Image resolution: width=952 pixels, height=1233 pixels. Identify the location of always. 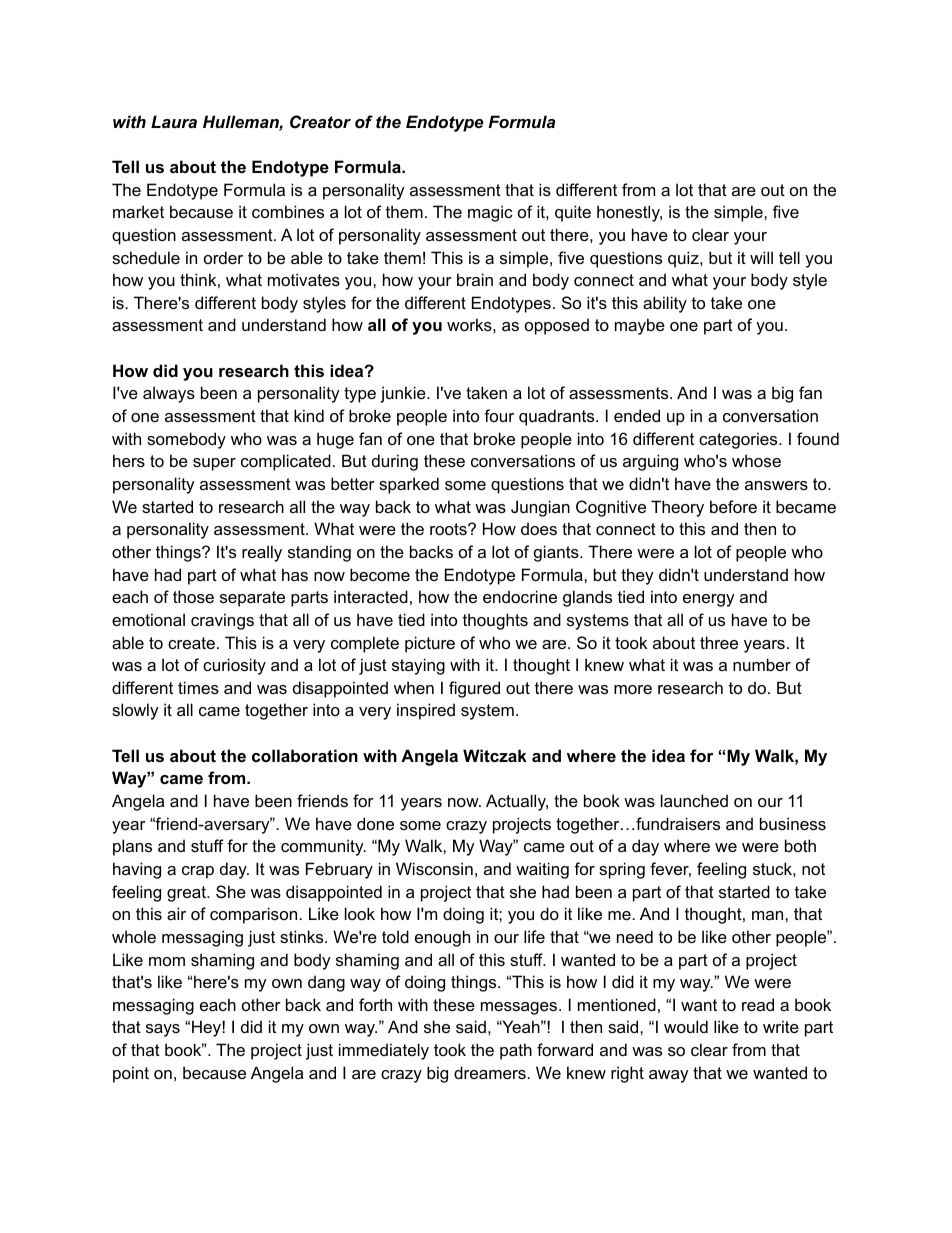
(169, 394).
